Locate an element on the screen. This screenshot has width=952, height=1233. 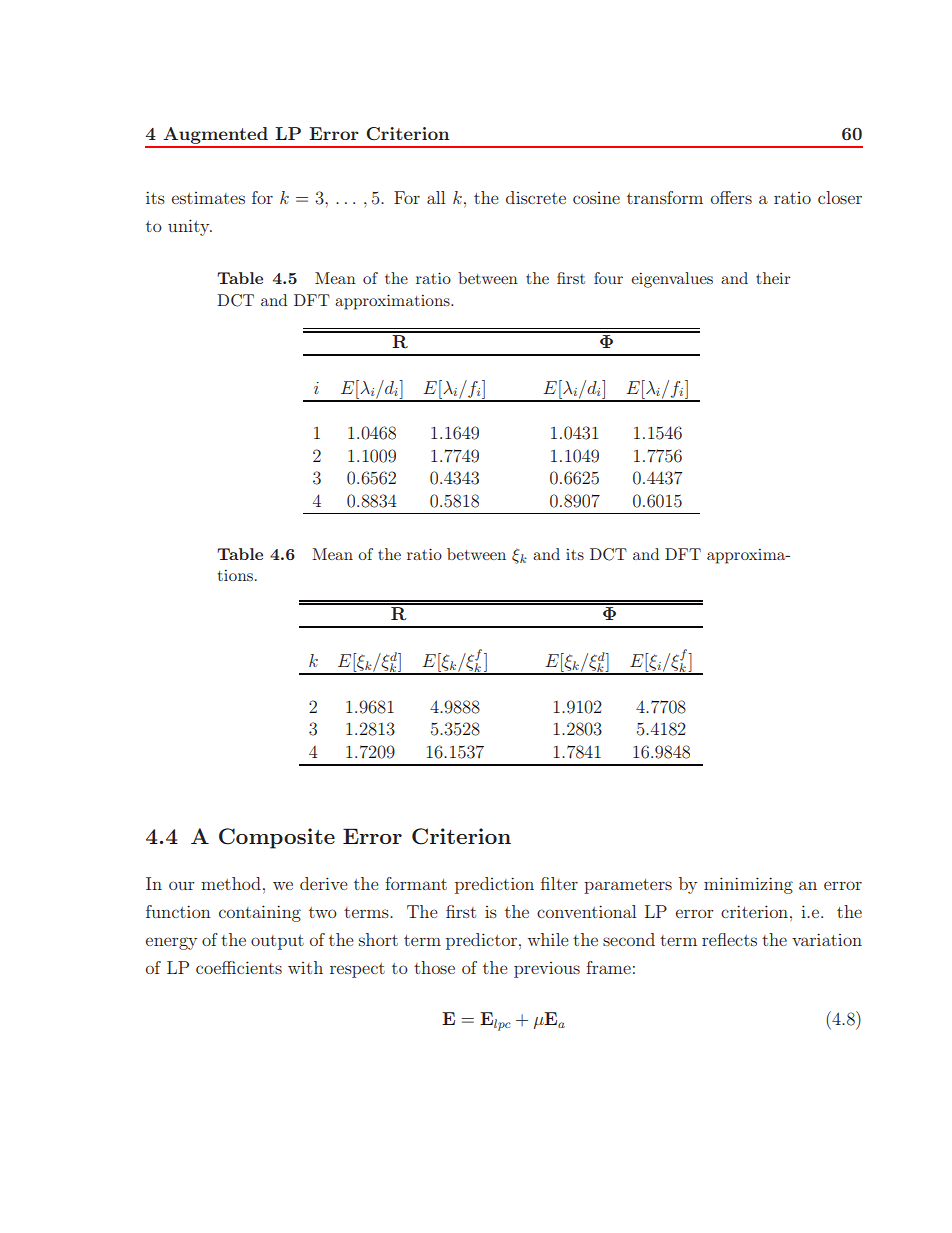
estimates is located at coordinates (208, 198).
